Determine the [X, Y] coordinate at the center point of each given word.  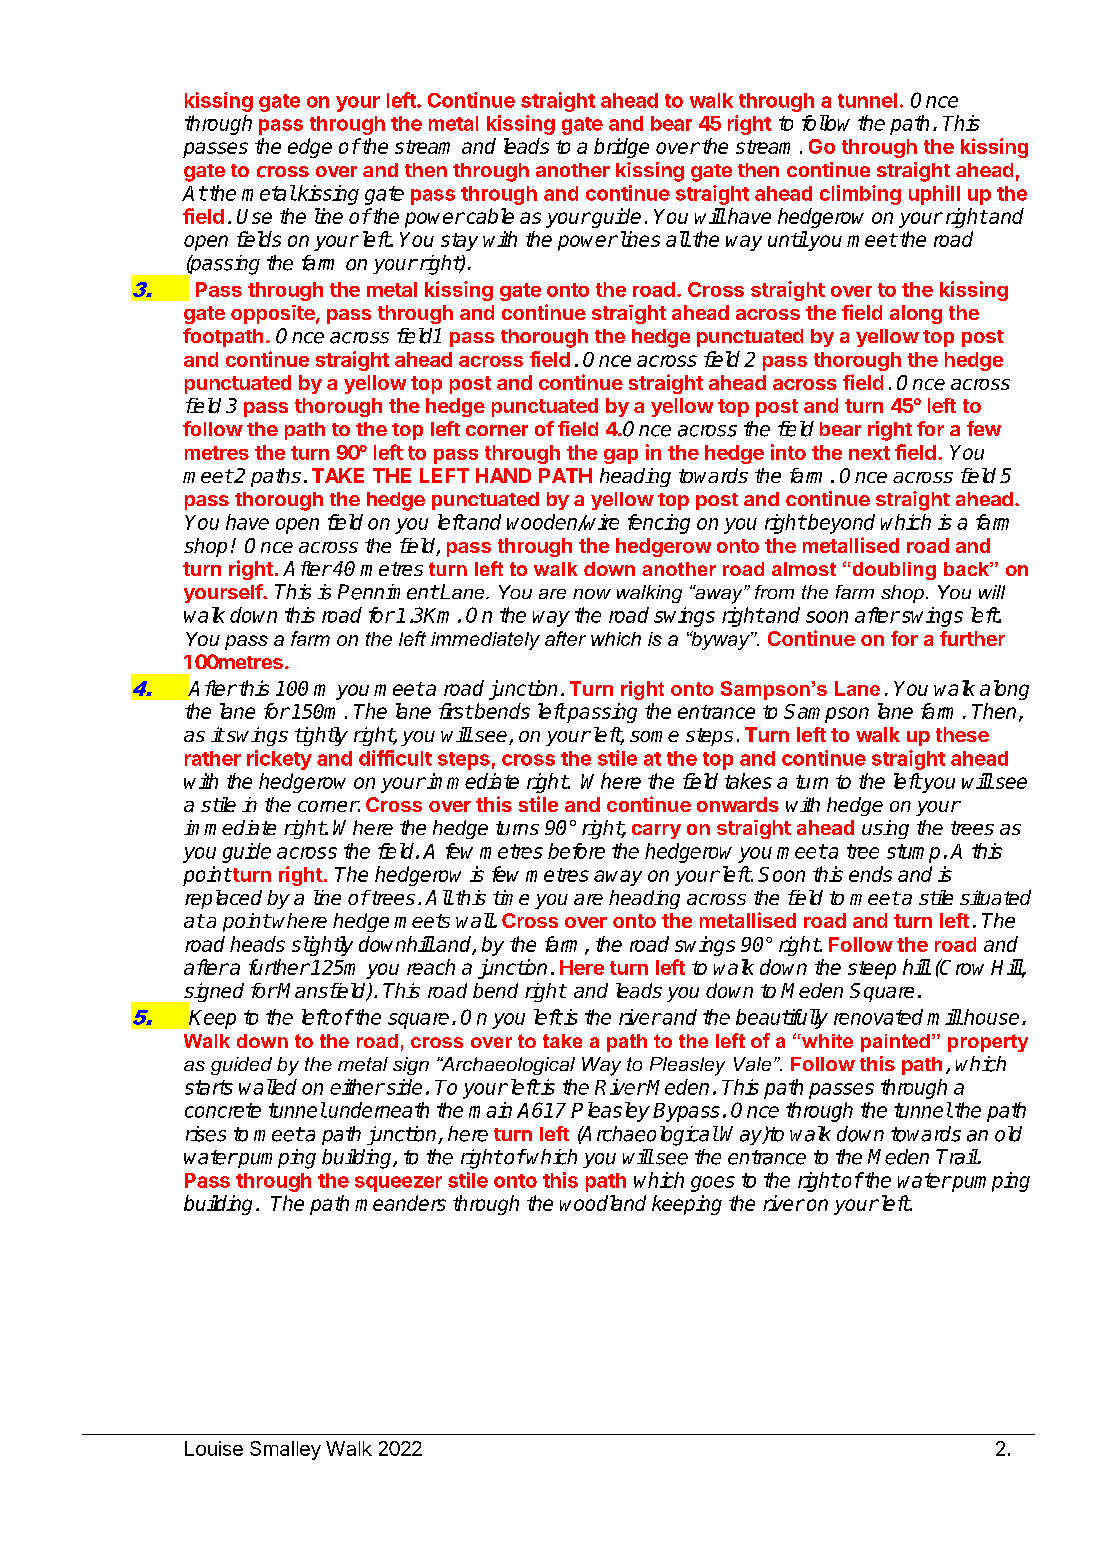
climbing [860, 195]
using [885, 829]
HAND [503, 475]
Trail [957, 1157]
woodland [603, 1203]
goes [713, 1184]
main [490, 1110]
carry [656, 831]
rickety [279, 760]
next [869, 453]
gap [621, 456]
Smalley [285, 1450]
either [357, 1087]
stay [459, 242]
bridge [621, 148]
